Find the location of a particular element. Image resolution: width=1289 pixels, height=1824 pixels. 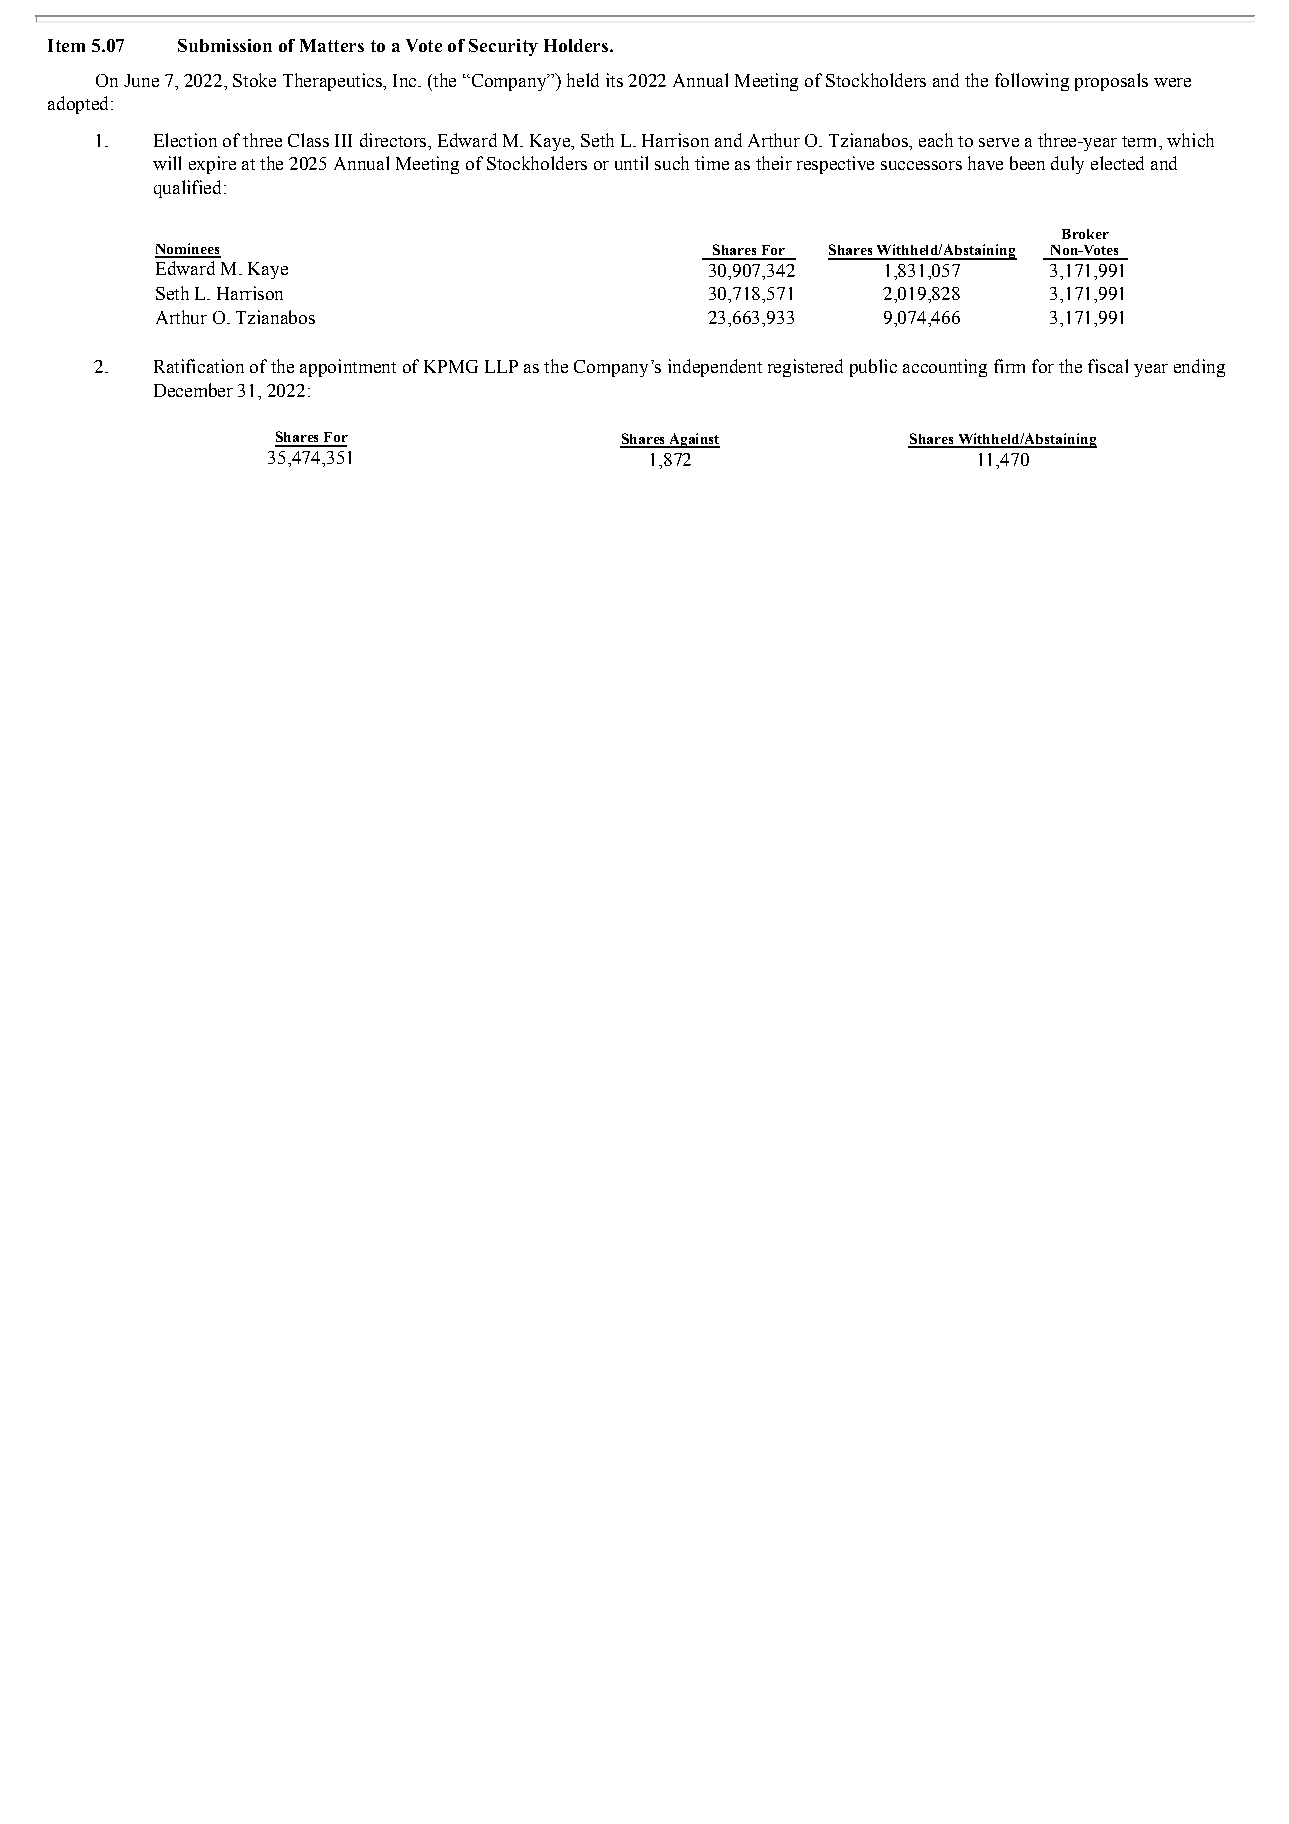

December is located at coordinates (193, 390).
